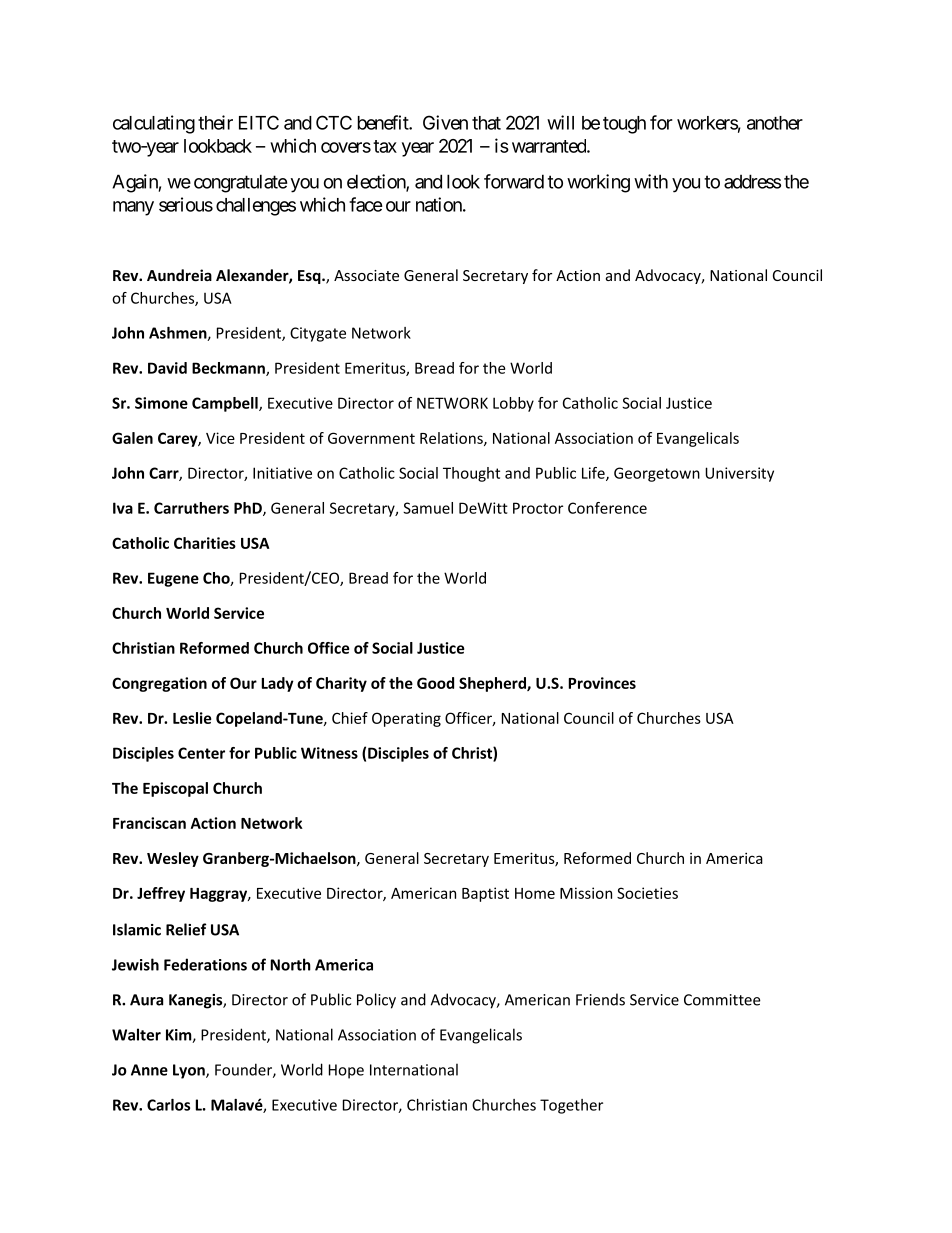  I want to click on their, so click(215, 122).
